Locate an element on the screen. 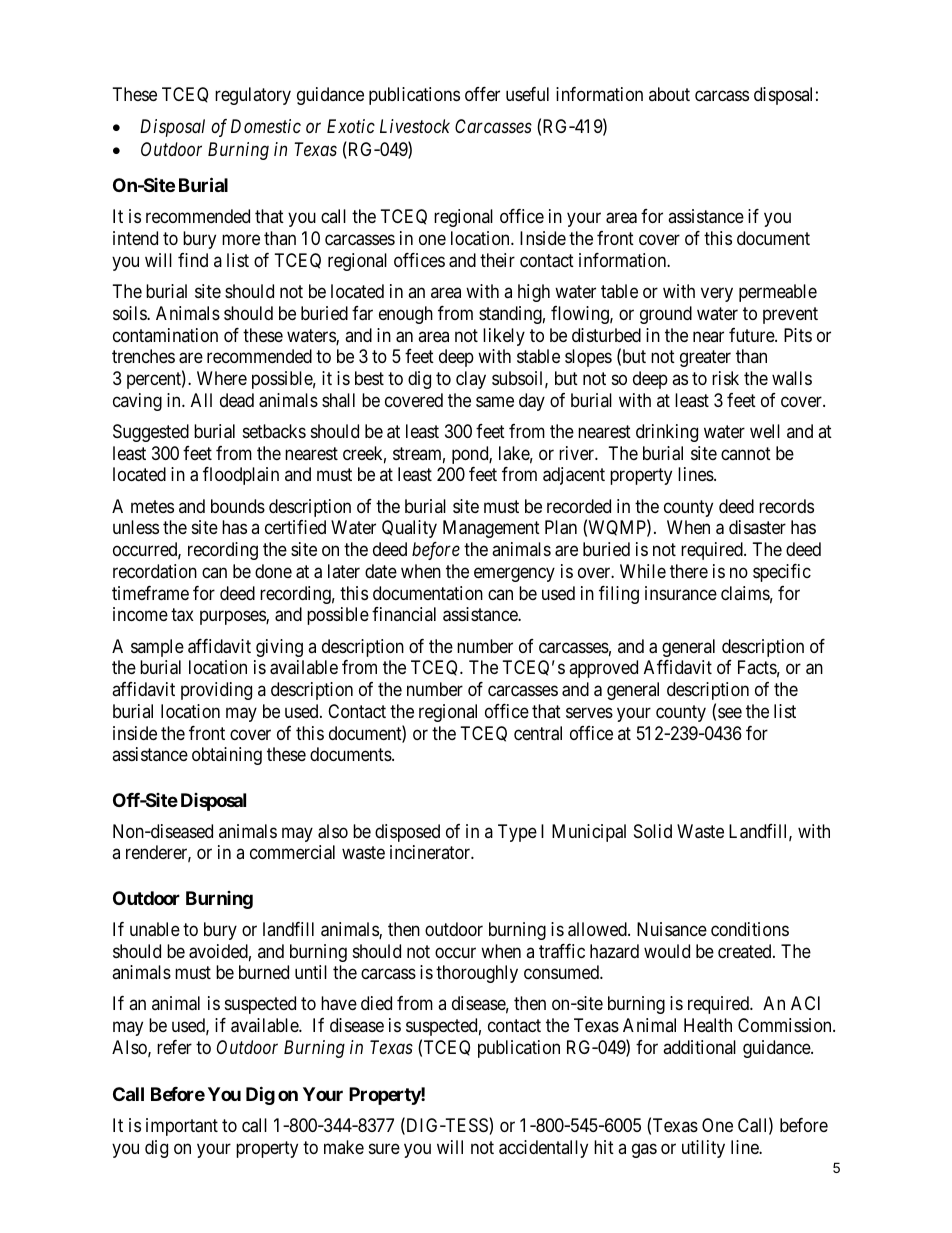 The width and height of the screenshot is (952, 1233). obtaining is located at coordinates (227, 756).
